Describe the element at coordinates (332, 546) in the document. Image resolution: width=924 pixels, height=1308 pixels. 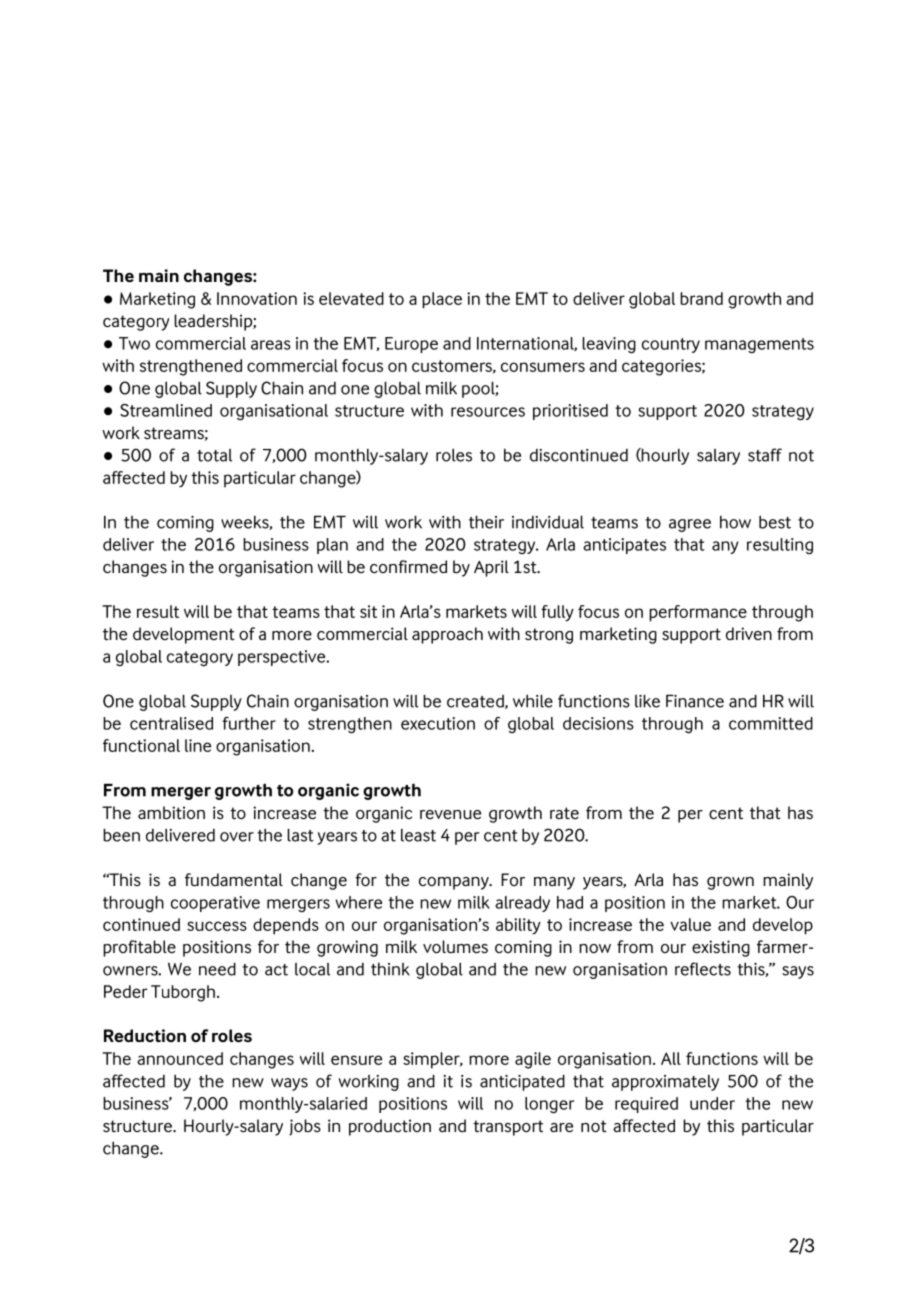
I see `plan` at that location.
